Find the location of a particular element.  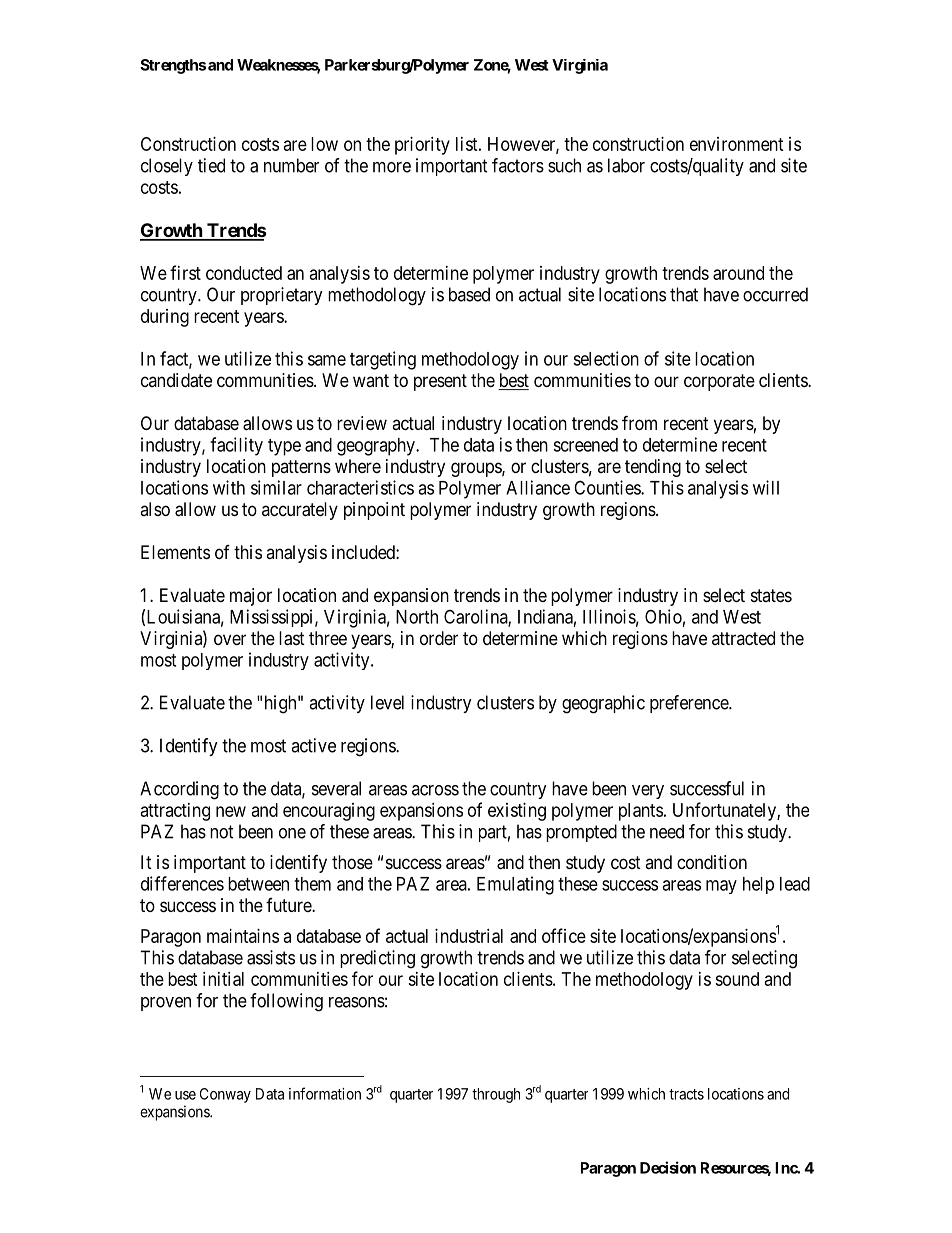

tracts is located at coordinates (686, 1094).
